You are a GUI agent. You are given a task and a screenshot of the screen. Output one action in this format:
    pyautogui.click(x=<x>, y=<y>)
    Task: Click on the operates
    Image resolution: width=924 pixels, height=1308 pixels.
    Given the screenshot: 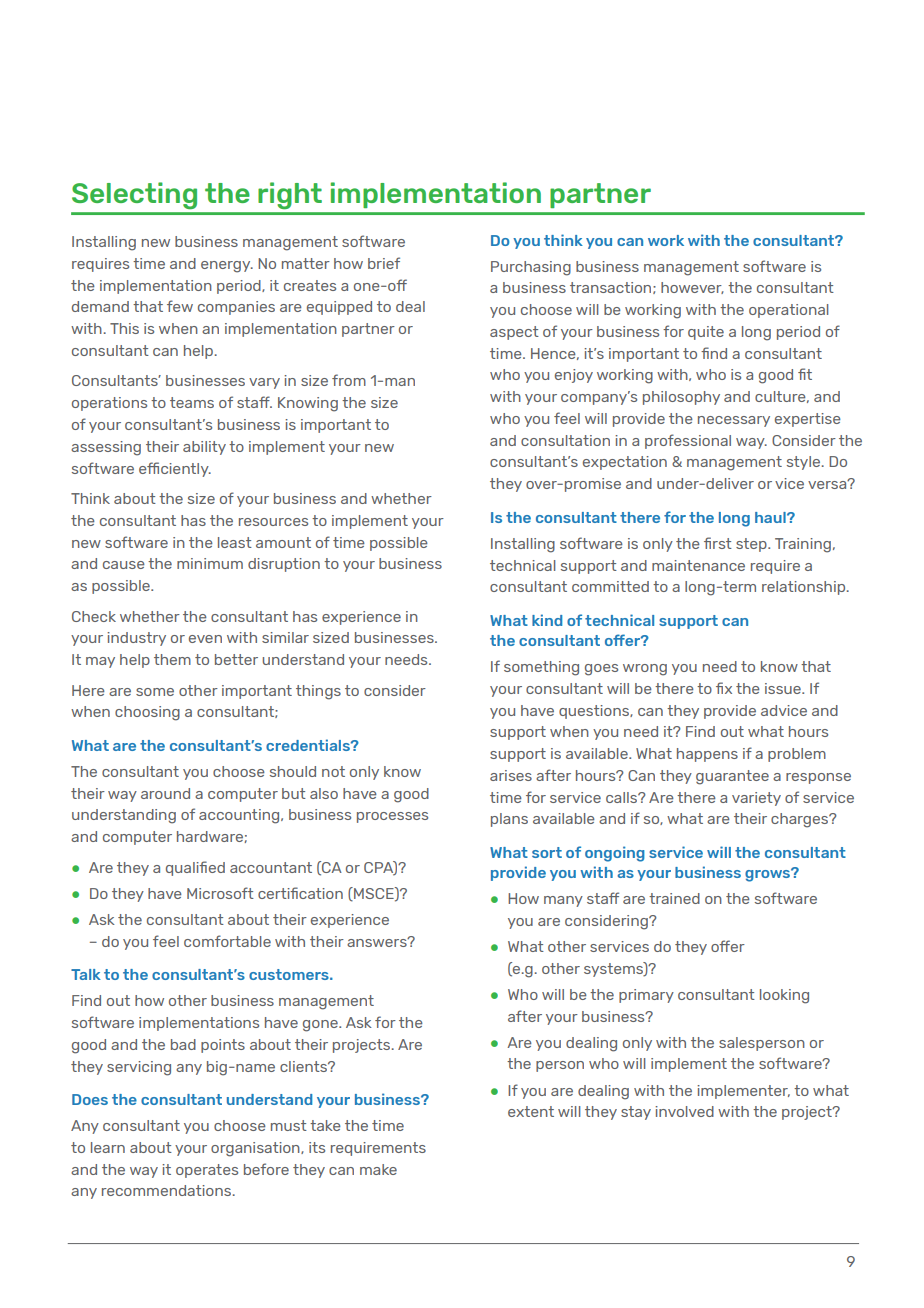 What is the action you would take?
    pyautogui.click(x=207, y=1171)
